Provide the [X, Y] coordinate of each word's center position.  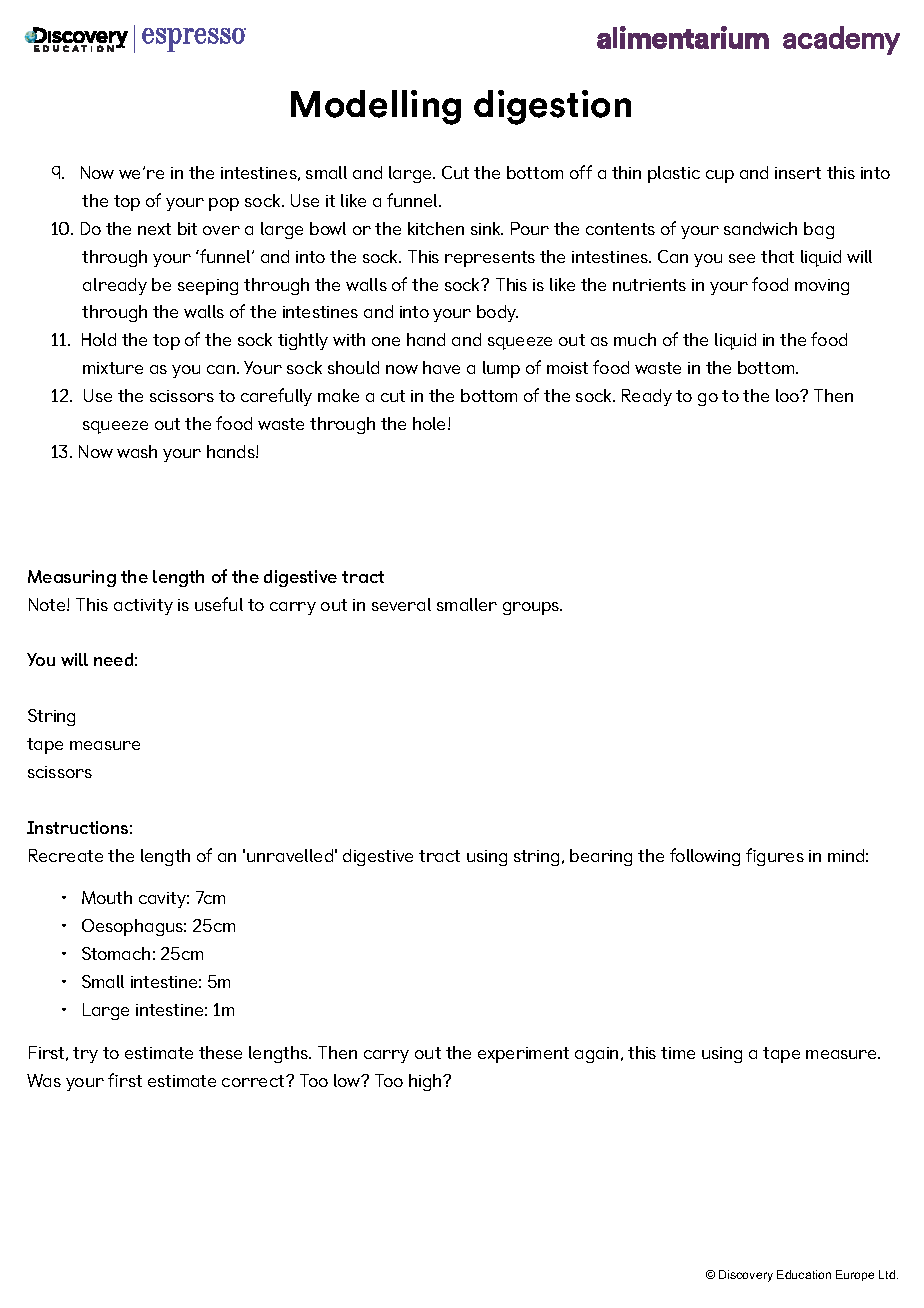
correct [254, 1081]
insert [798, 173]
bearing [601, 857]
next [154, 229]
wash [137, 451]
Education [804, 1274]
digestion [552, 107]
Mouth [107, 897]
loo [789, 395]
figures [775, 857]
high [426, 1082]
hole [431, 423]
